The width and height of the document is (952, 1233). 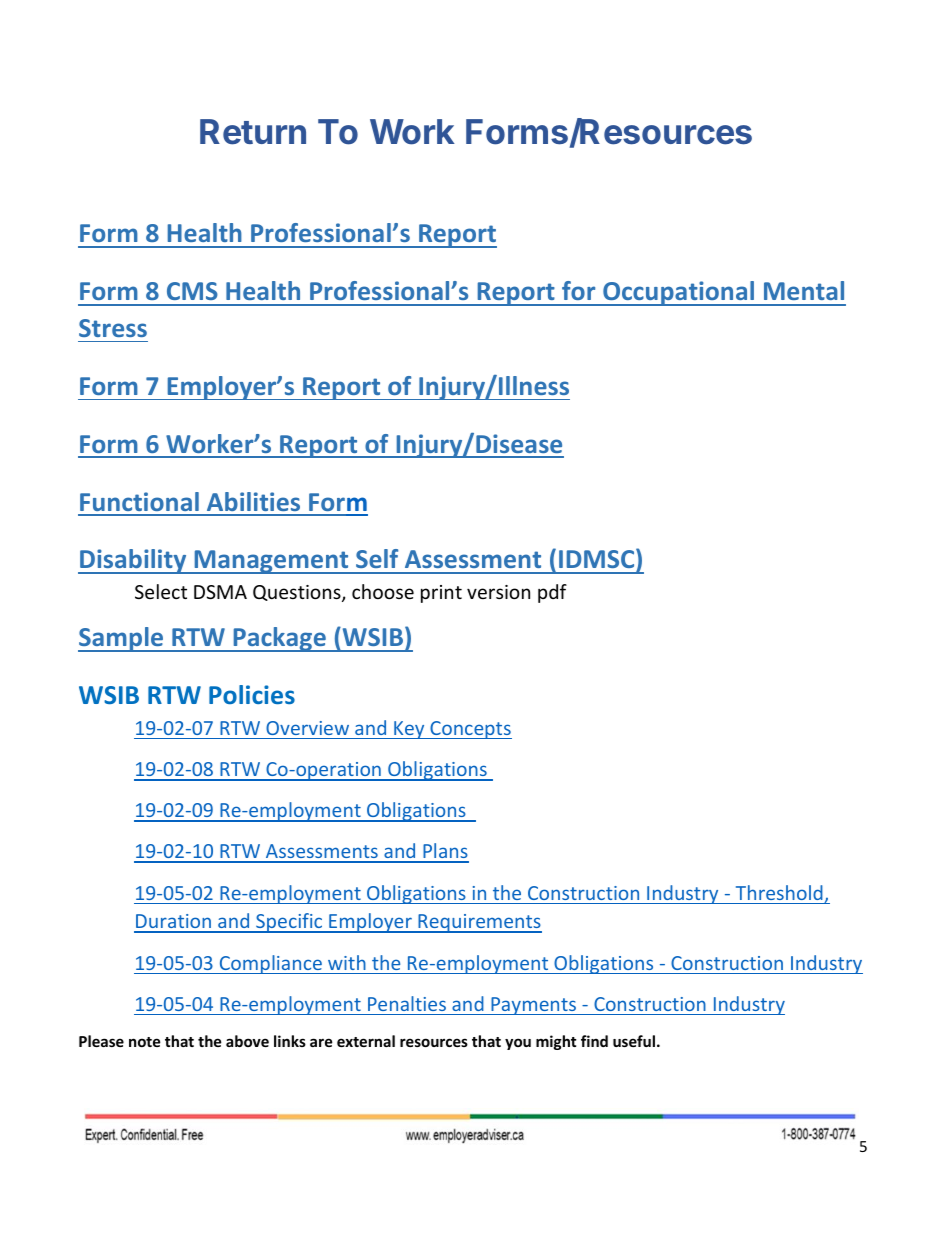 What do you see at coordinates (804, 290) in the document?
I see `Mental` at bounding box center [804, 290].
